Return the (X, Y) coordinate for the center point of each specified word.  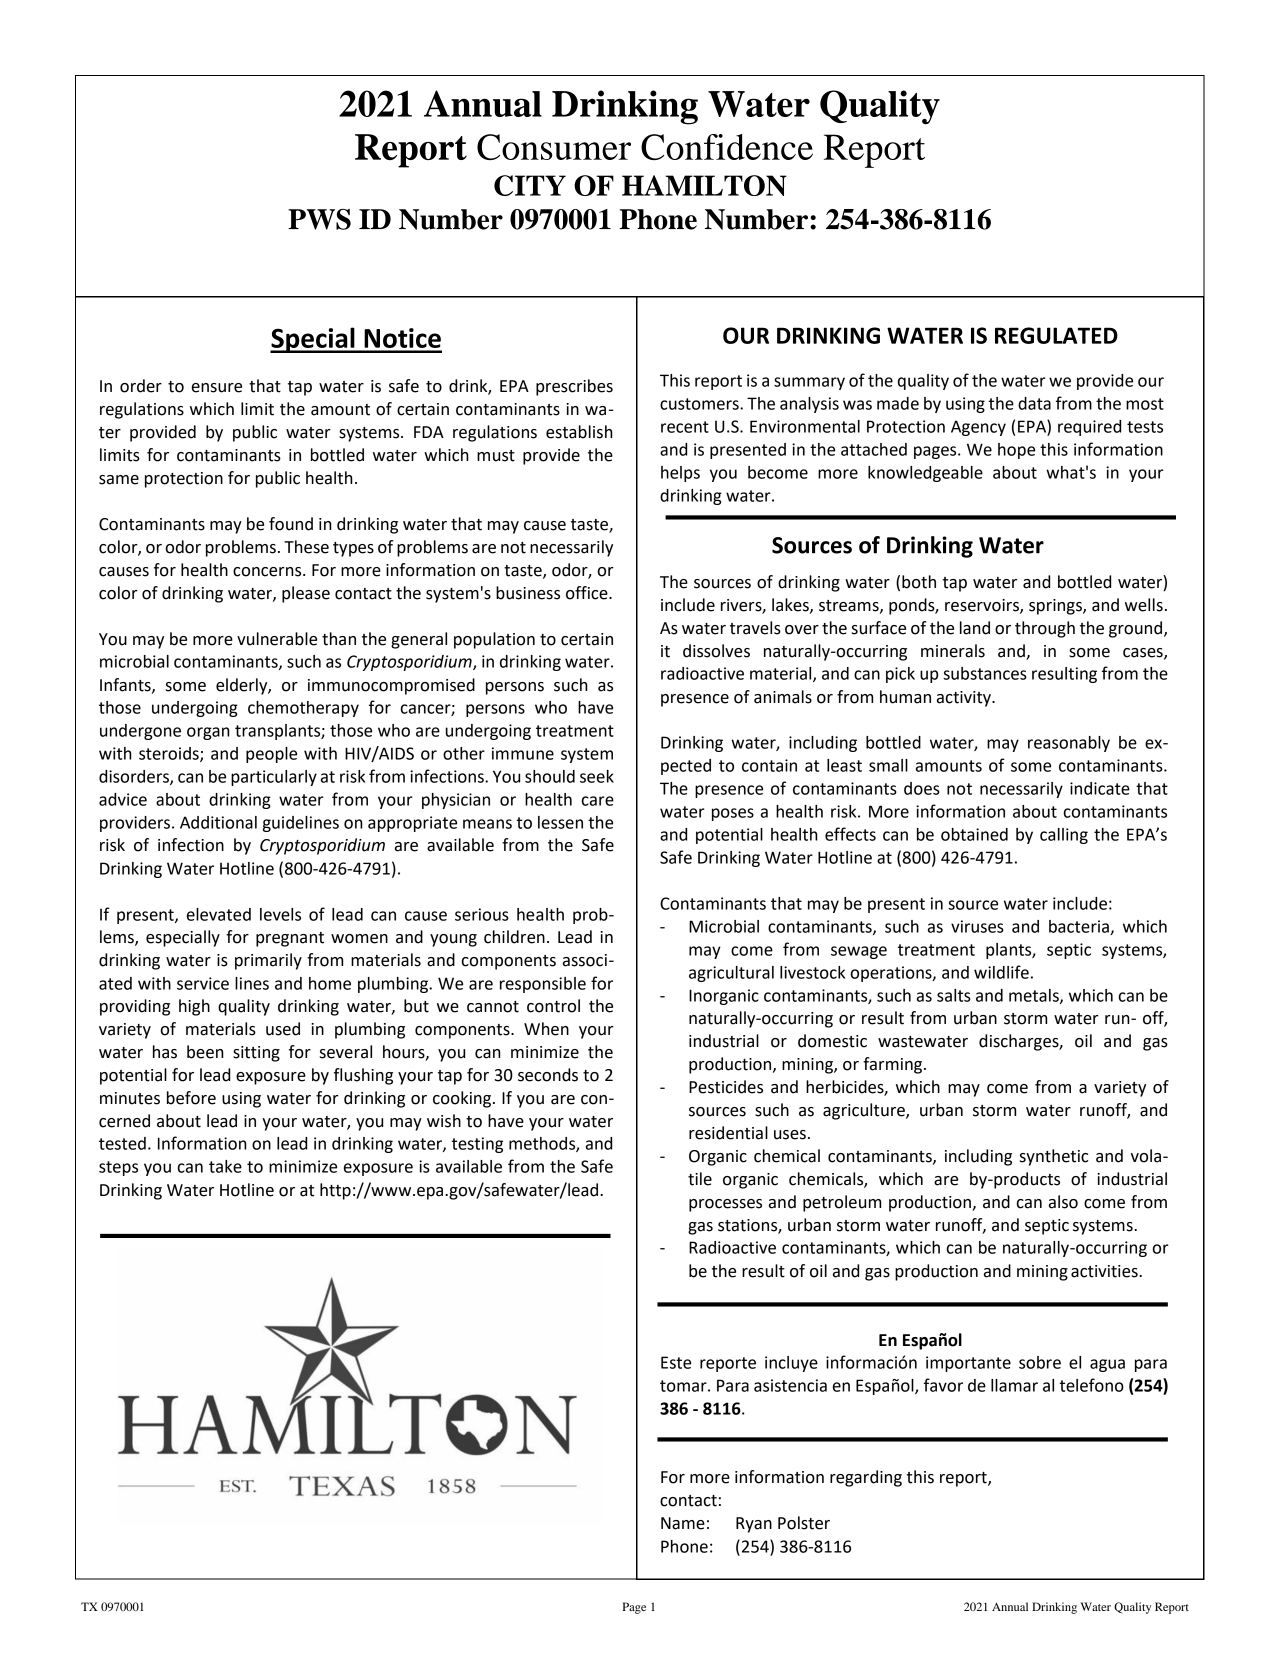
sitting (256, 1054)
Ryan (754, 1525)
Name (683, 1523)
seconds (548, 1075)
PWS (319, 219)
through (1045, 629)
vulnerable (277, 639)
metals (1035, 996)
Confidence (727, 147)
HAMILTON (704, 185)
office (588, 593)
